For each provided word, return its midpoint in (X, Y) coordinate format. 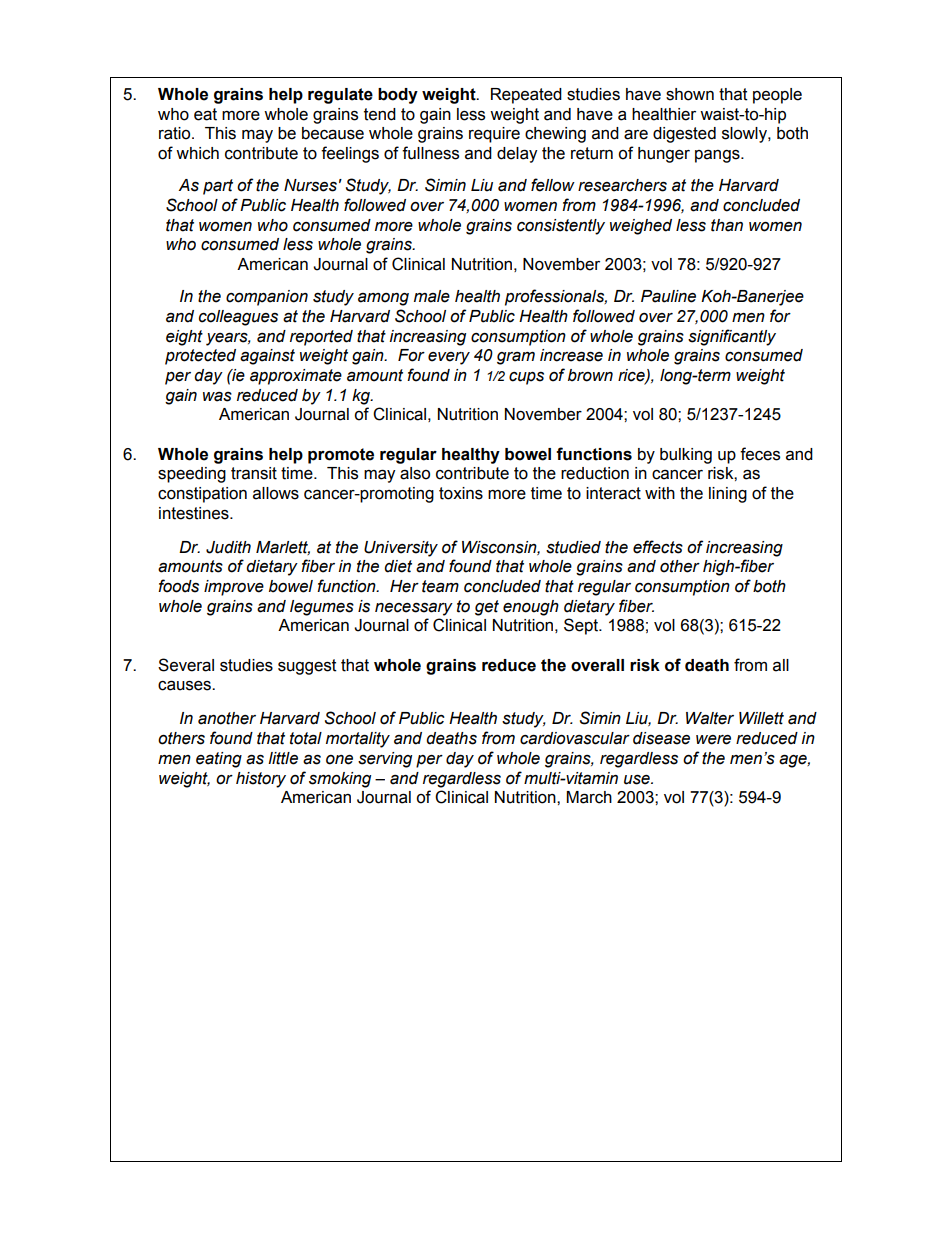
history (261, 780)
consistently (561, 227)
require (494, 135)
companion (267, 298)
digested (684, 135)
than (727, 225)
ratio (176, 133)
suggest (307, 667)
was (217, 397)
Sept (582, 626)
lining (728, 495)
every (449, 358)
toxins (461, 493)
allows (276, 493)
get (487, 608)
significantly (732, 337)
